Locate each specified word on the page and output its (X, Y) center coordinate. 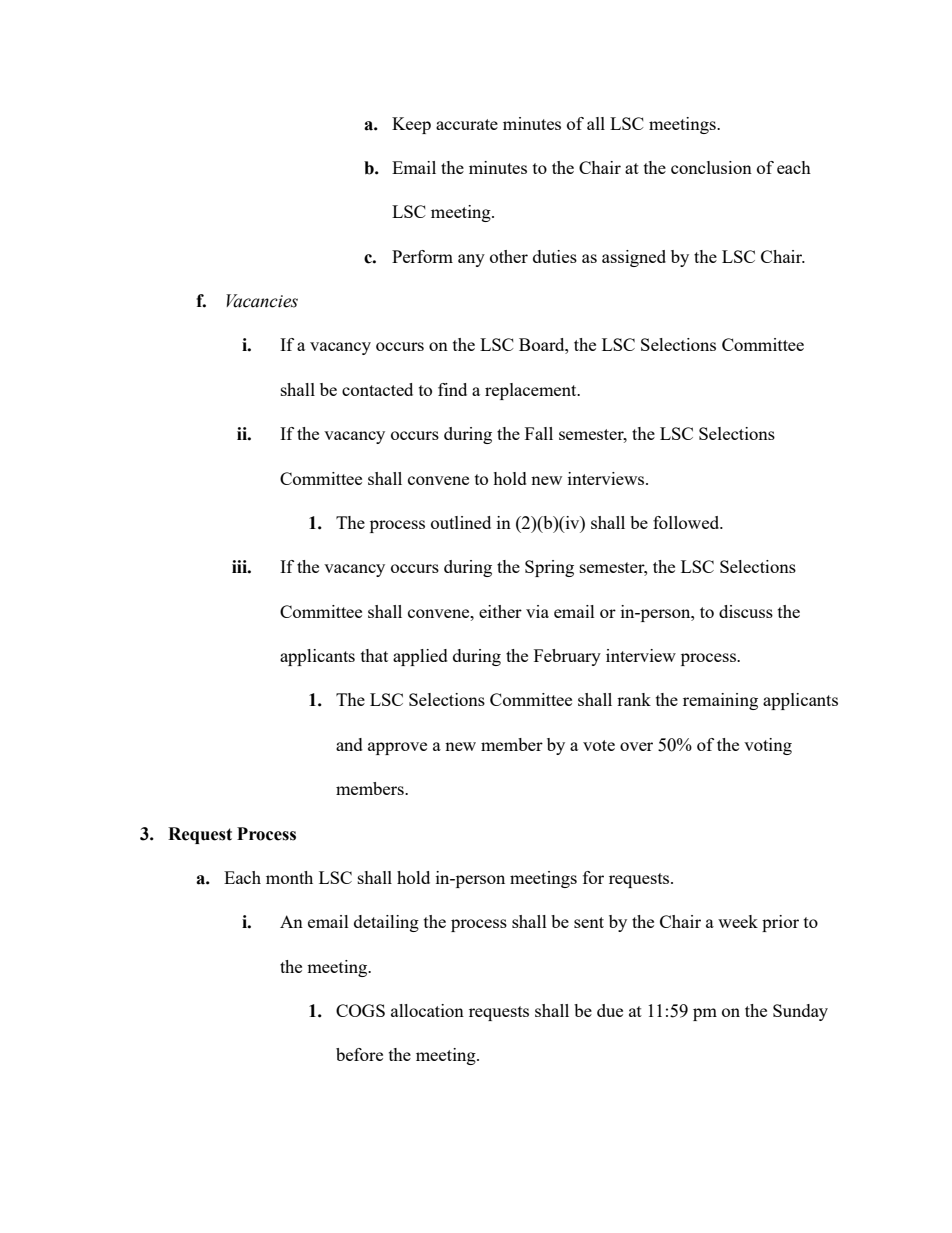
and (349, 744)
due (610, 1010)
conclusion (711, 167)
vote (599, 745)
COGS (360, 1010)
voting (768, 746)
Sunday (800, 1012)
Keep (411, 125)
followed (687, 522)
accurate (467, 124)
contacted (377, 389)
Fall (539, 433)
